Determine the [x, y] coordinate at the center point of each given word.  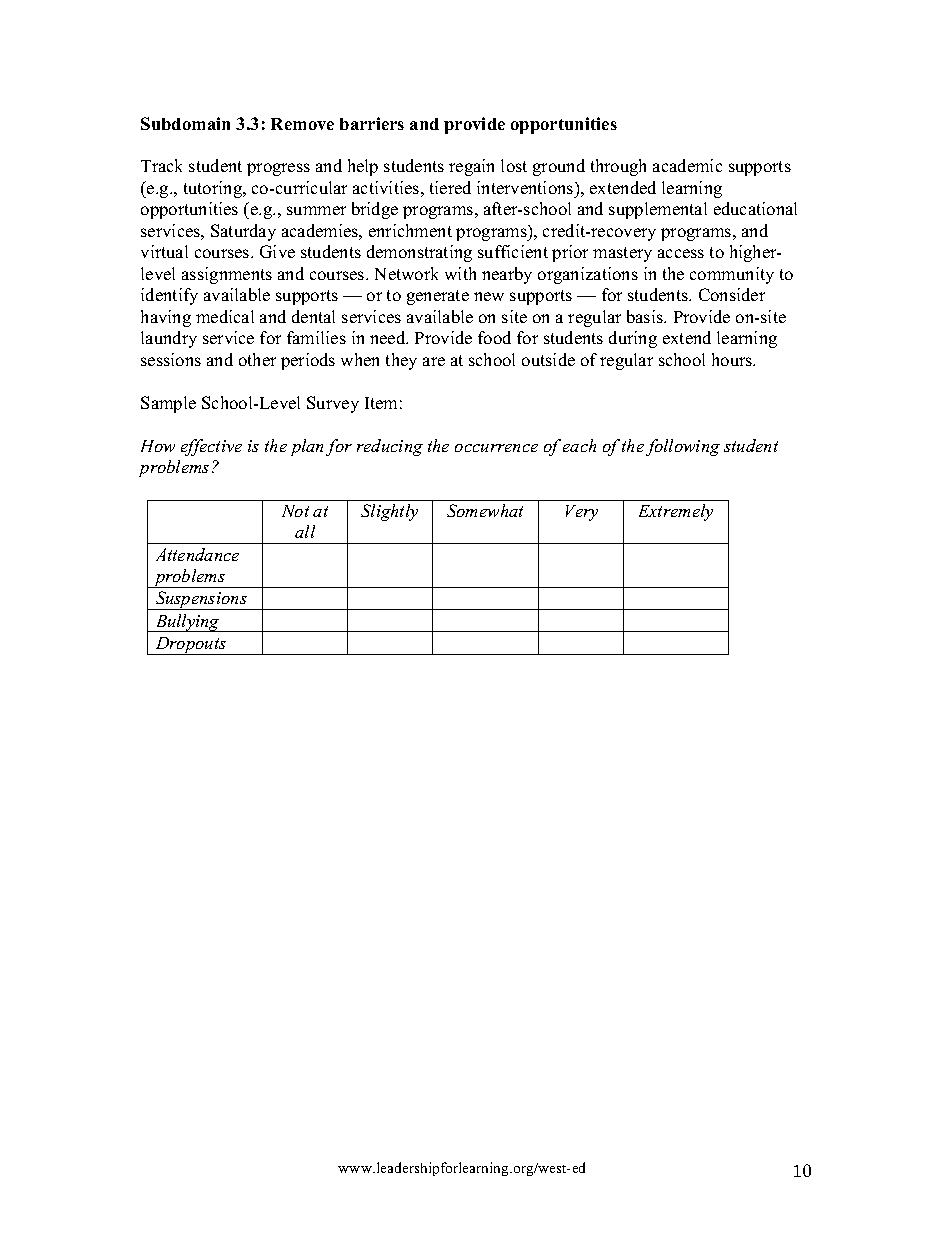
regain [471, 167]
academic [687, 165]
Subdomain [185, 123]
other [257, 359]
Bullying [187, 623]
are [434, 361]
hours [733, 359]
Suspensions [201, 600]
